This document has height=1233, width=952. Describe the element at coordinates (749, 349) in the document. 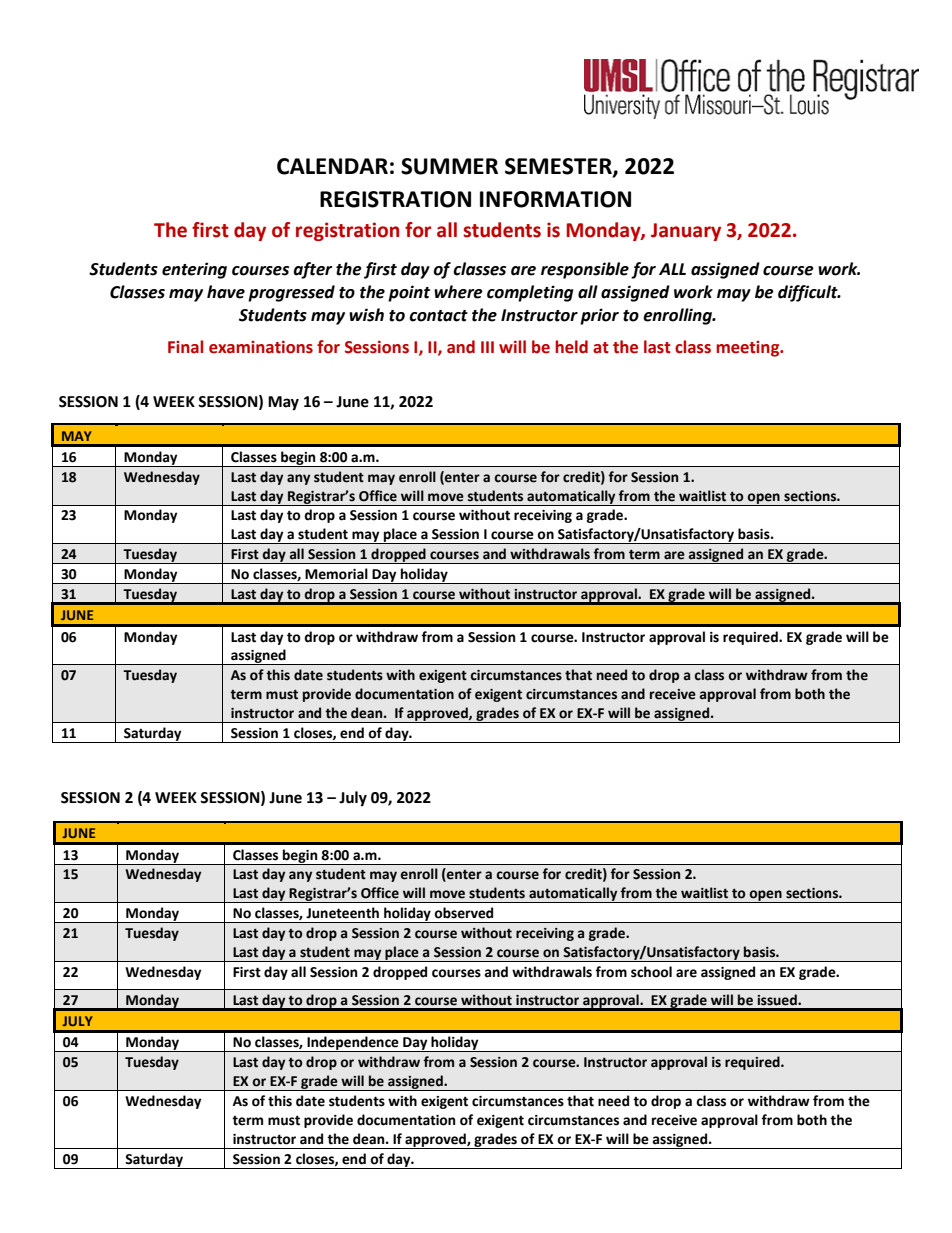

I see `meeting` at that location.
